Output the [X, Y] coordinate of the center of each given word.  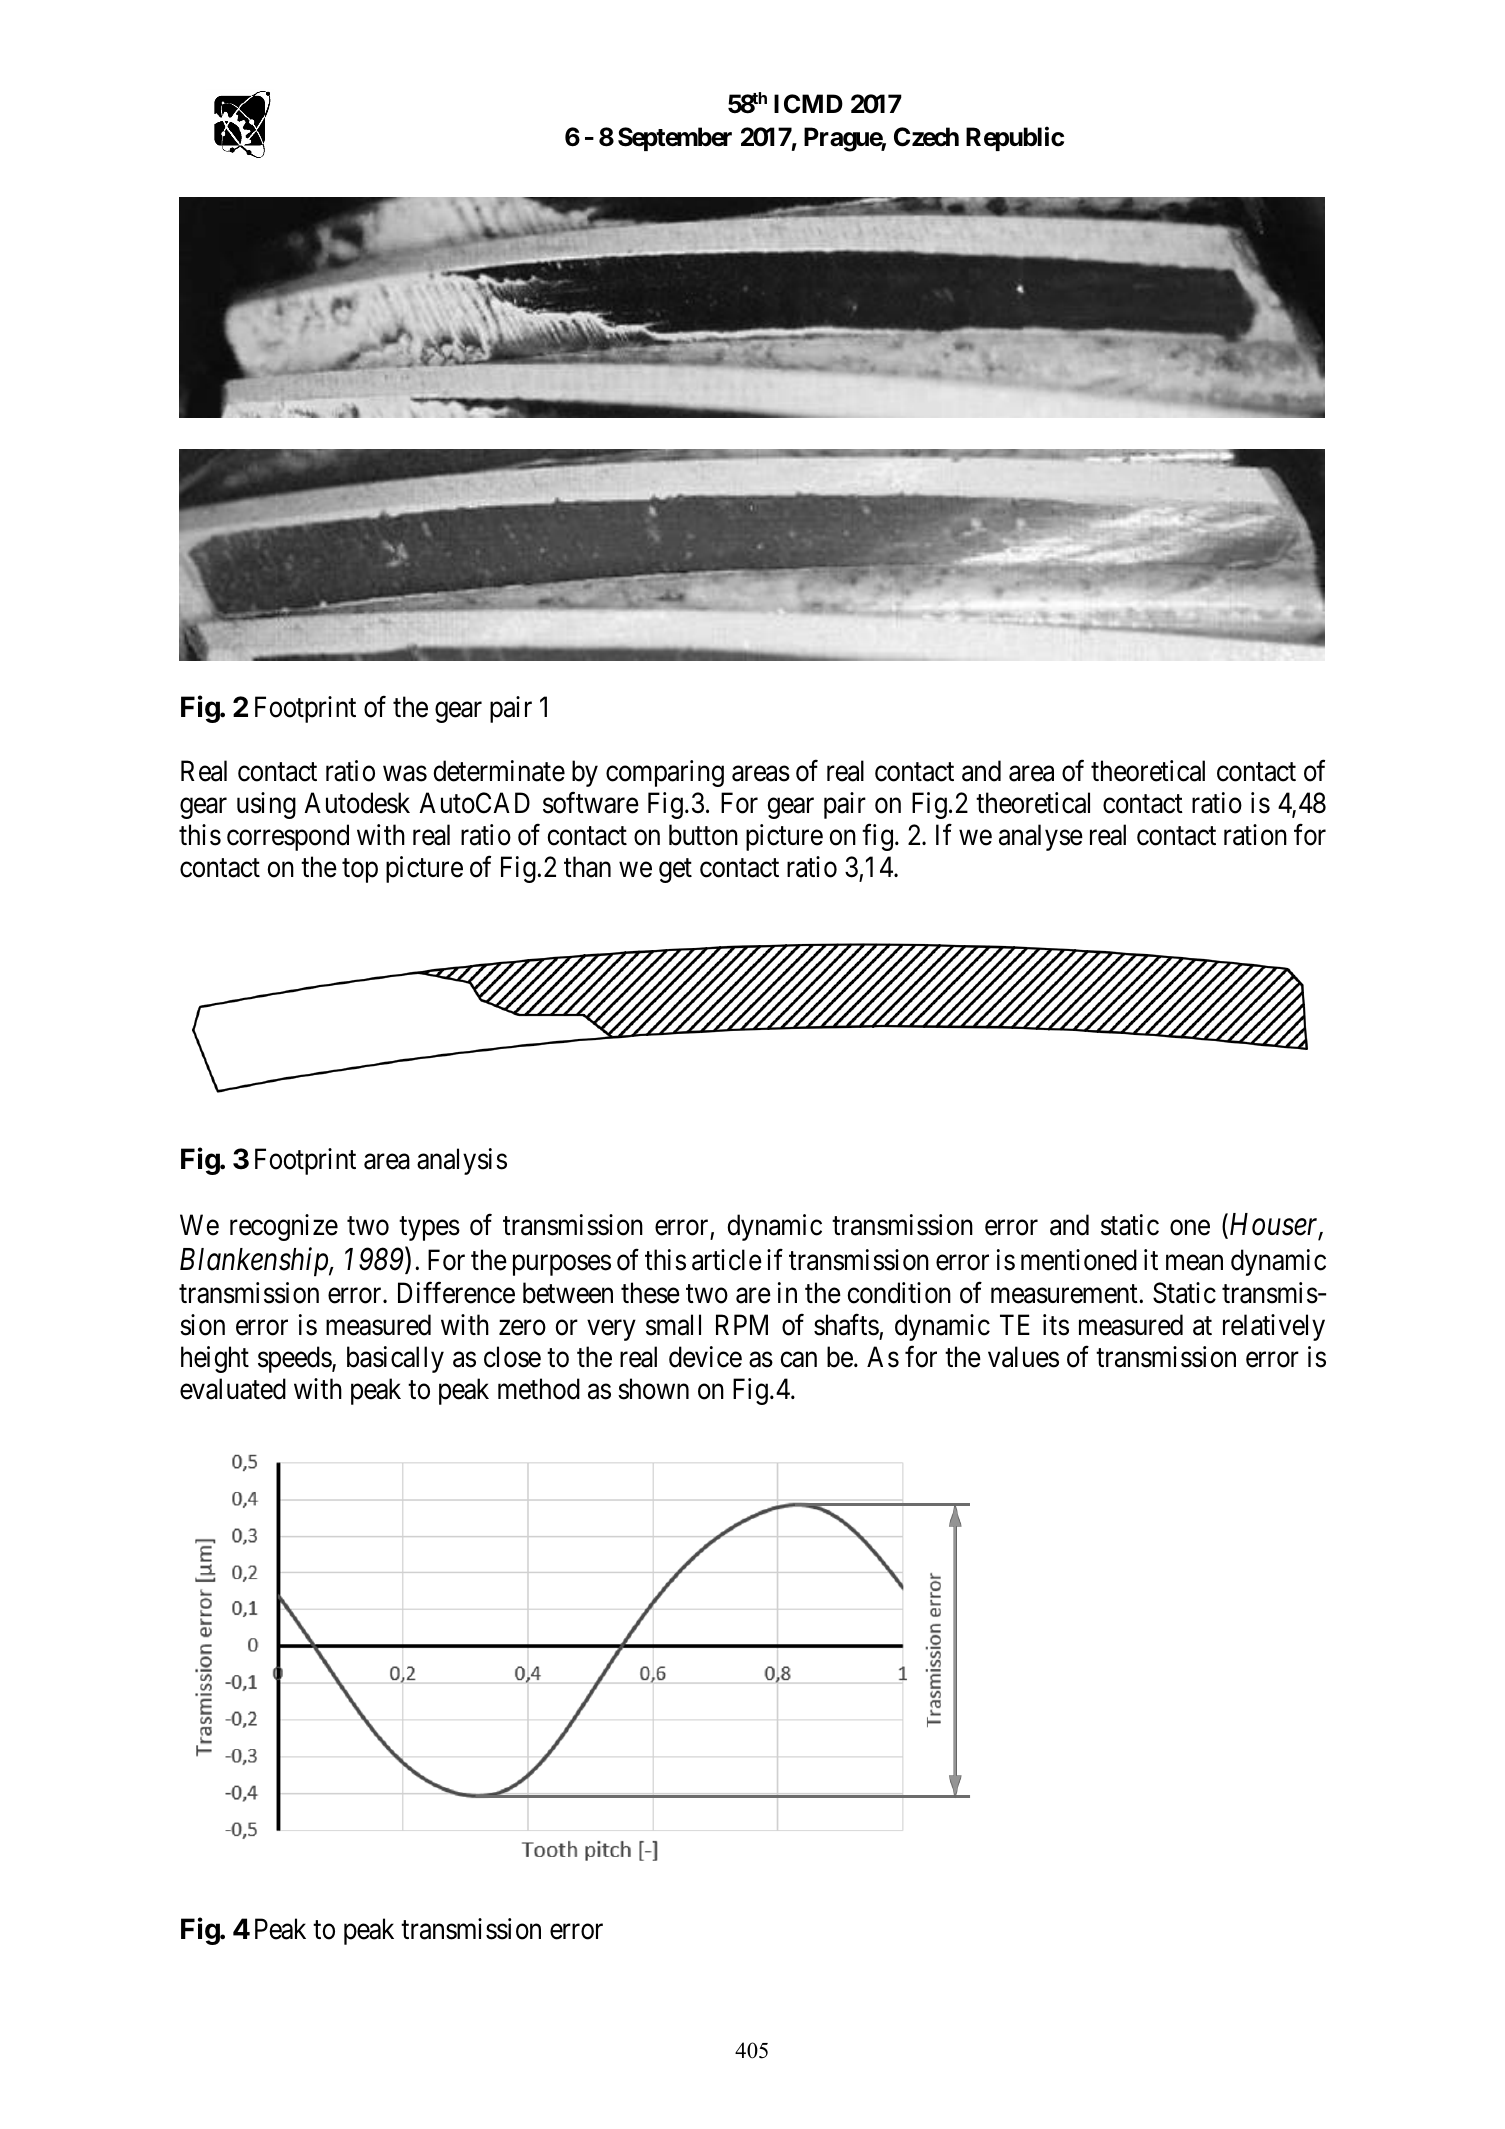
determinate [499, 771]
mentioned [1079, 1260]
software [591, 803]
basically [395, 1359]
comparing [665, 773]
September [675, 139]
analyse [1041, 837]
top [360, 871]
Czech [926, 137]
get [675, 871]
